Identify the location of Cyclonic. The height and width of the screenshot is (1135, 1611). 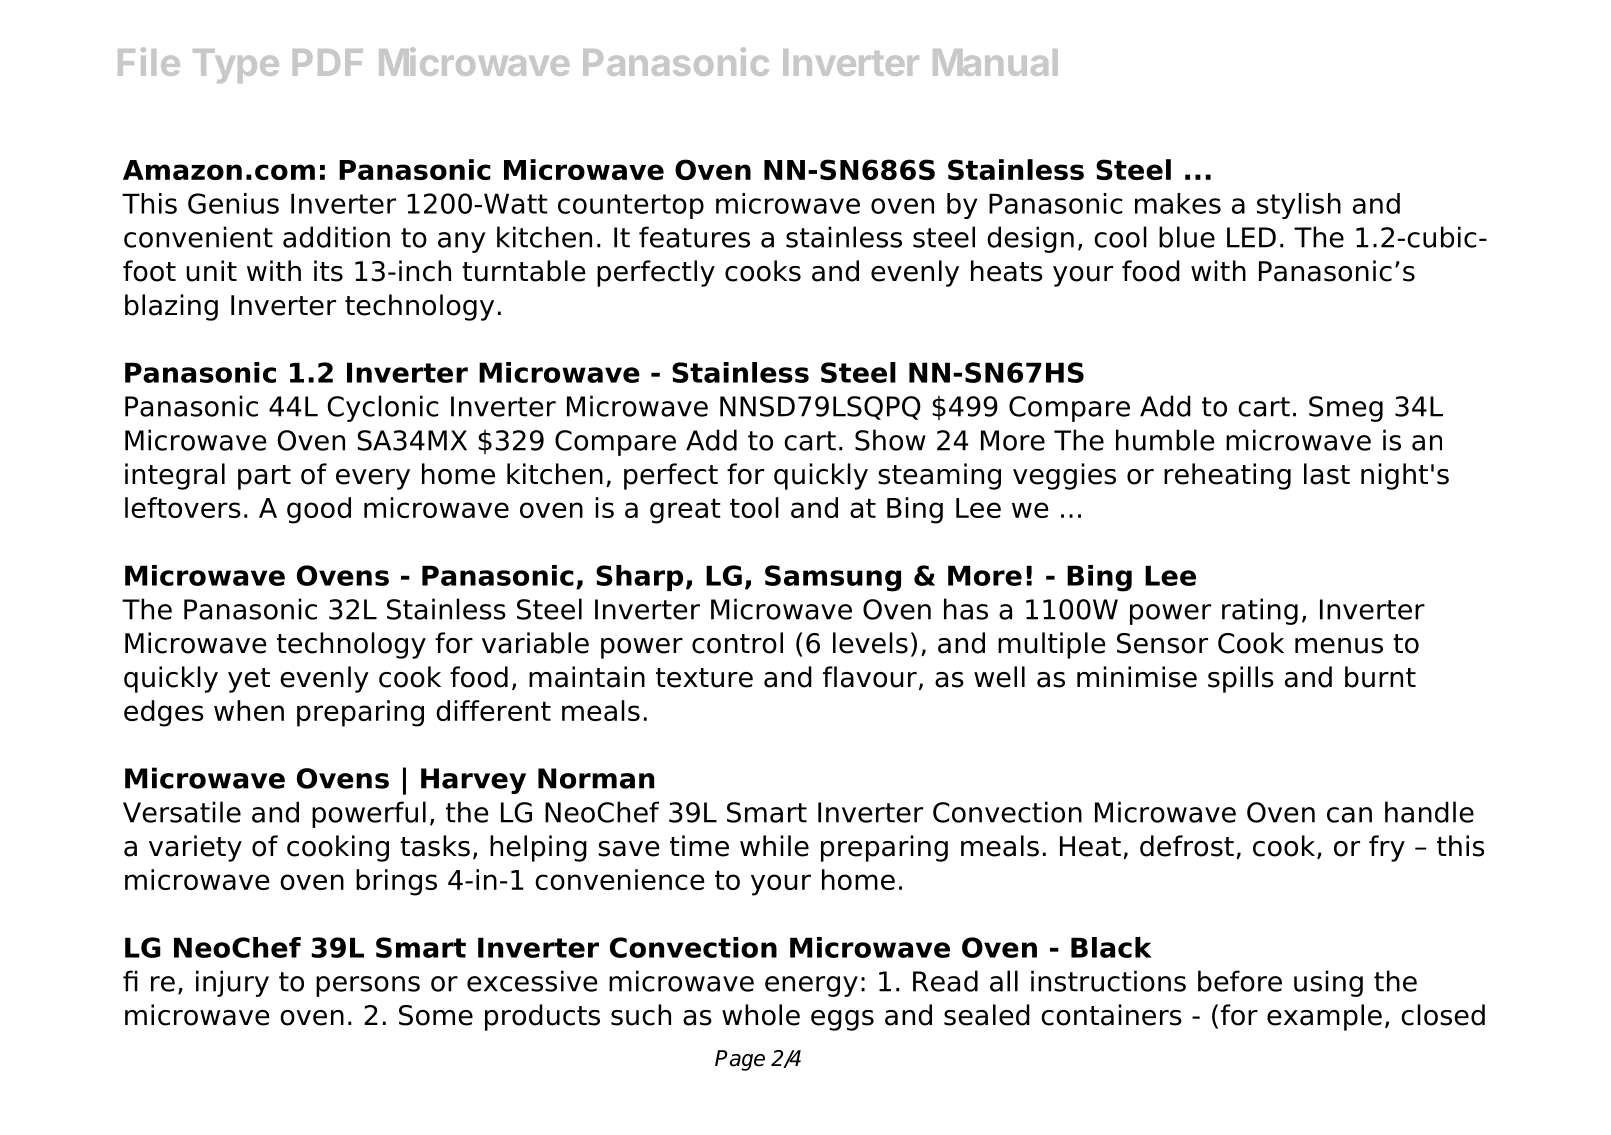
(383, 408).
